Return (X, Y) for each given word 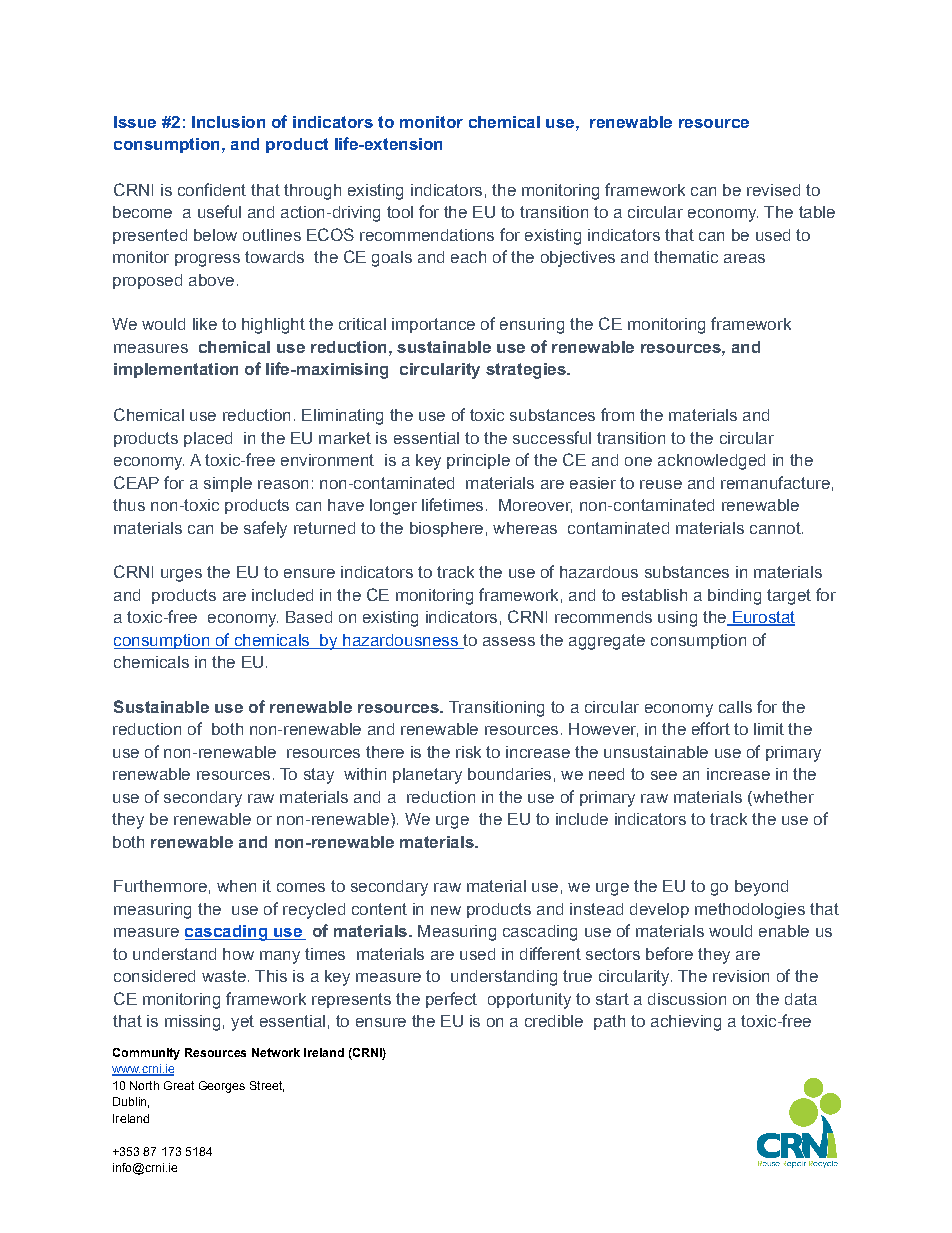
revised (773, 190)
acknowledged (711, 462)
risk (468, 752)
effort (711, 728)
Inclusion (228, 122)
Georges (222, 1087)
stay (319, 776)
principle (478, 461)
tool (400, 212)
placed (208, 439)
